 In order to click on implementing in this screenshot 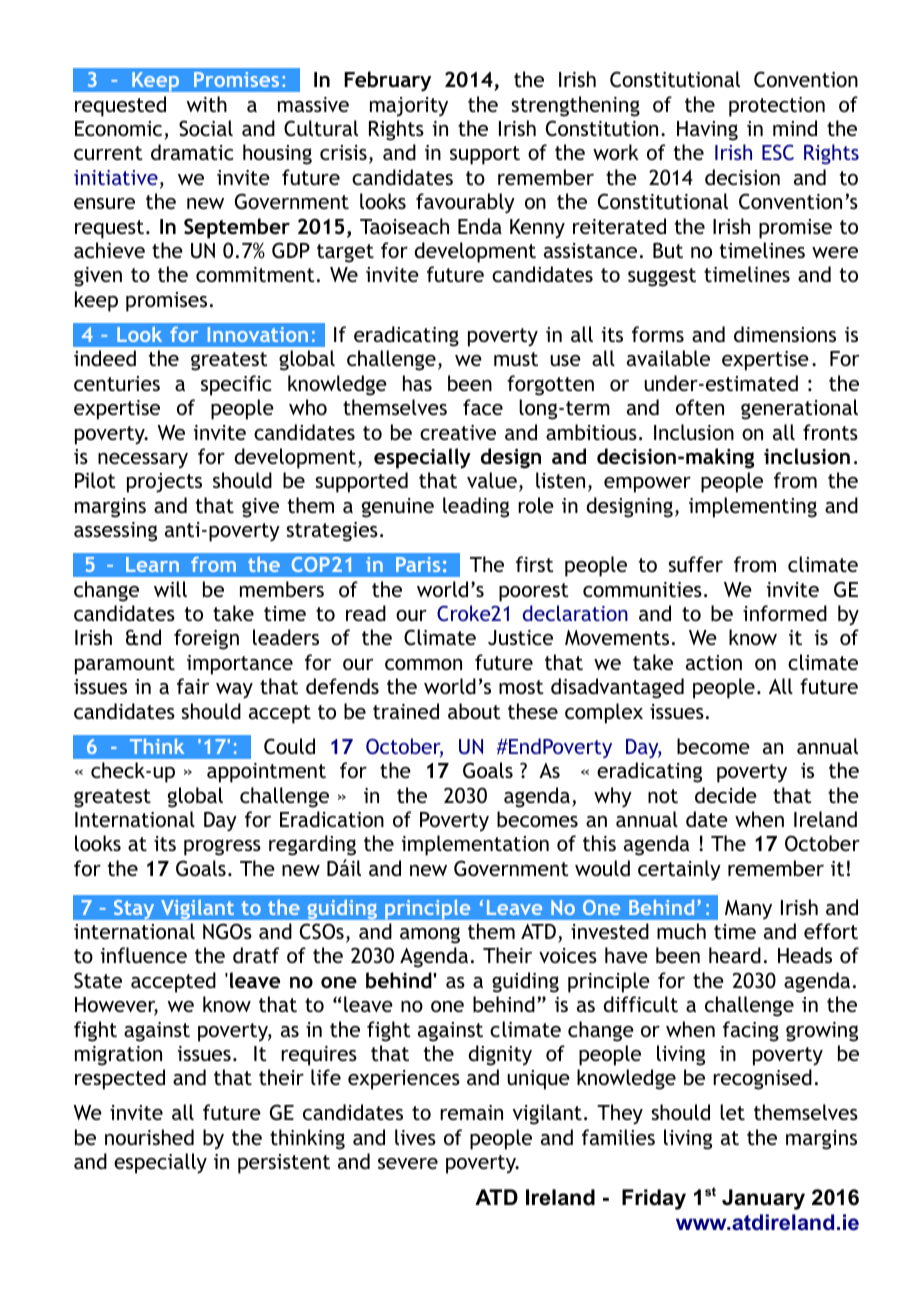, I will do `click(753, 507)`.
